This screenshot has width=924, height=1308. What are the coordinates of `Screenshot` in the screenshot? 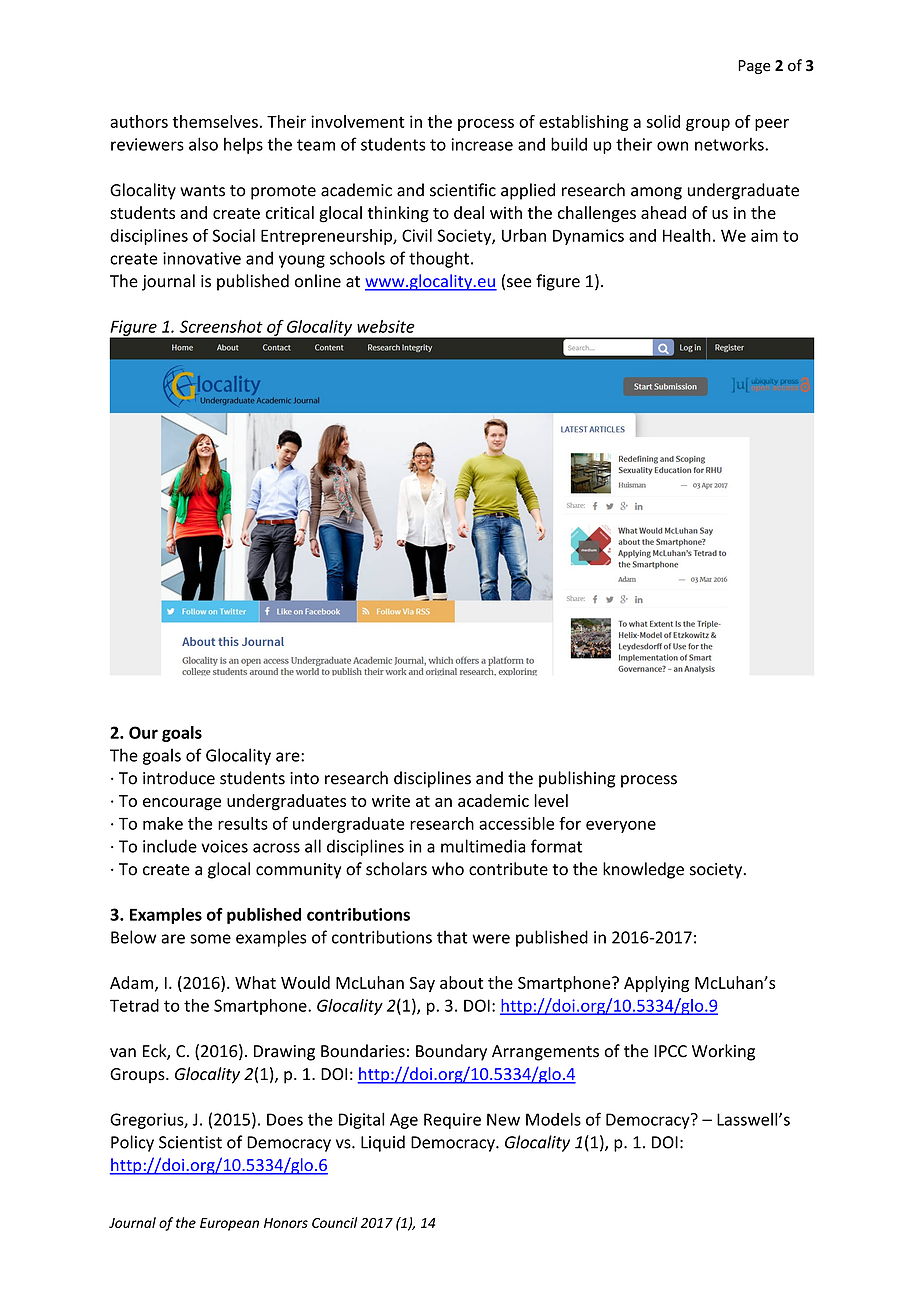 It's located at (221, 326).
